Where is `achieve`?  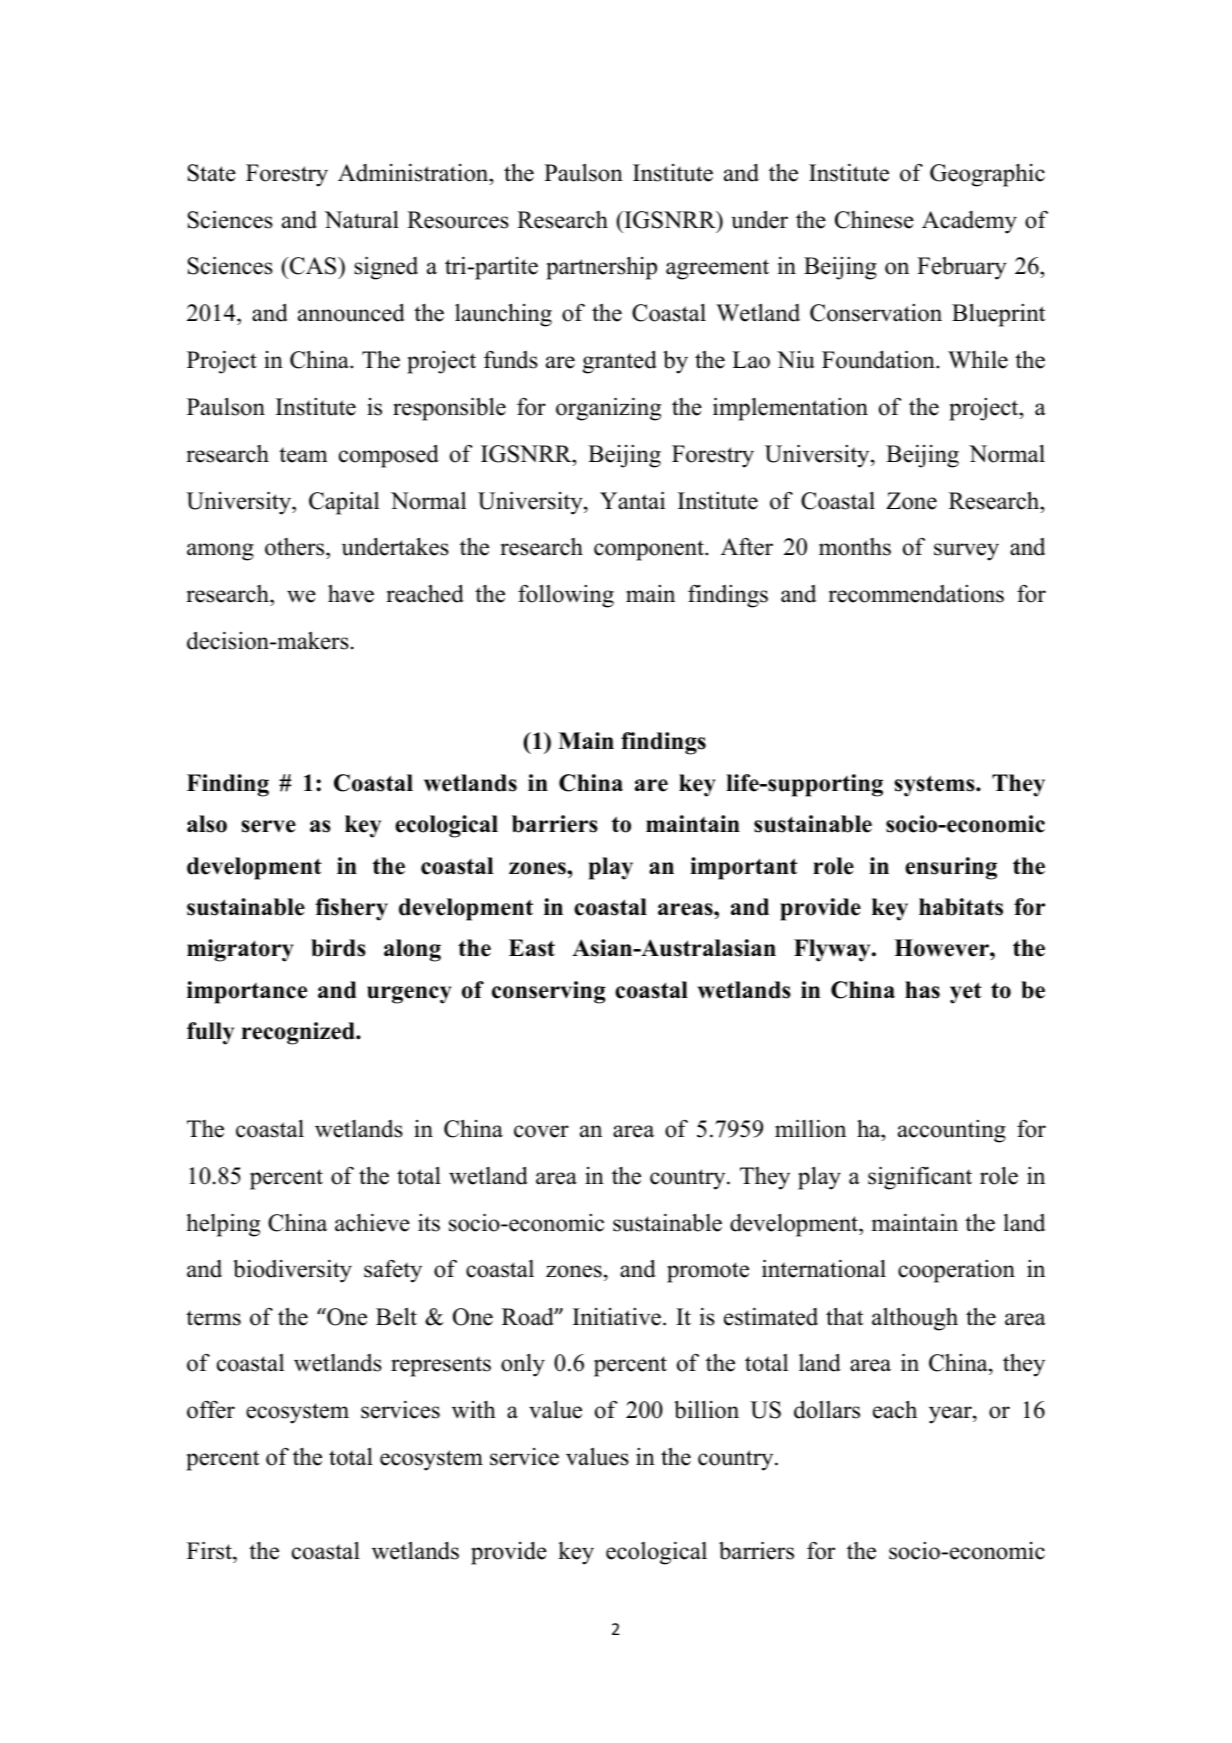
achieve is located at coordinates (372, 1223).
